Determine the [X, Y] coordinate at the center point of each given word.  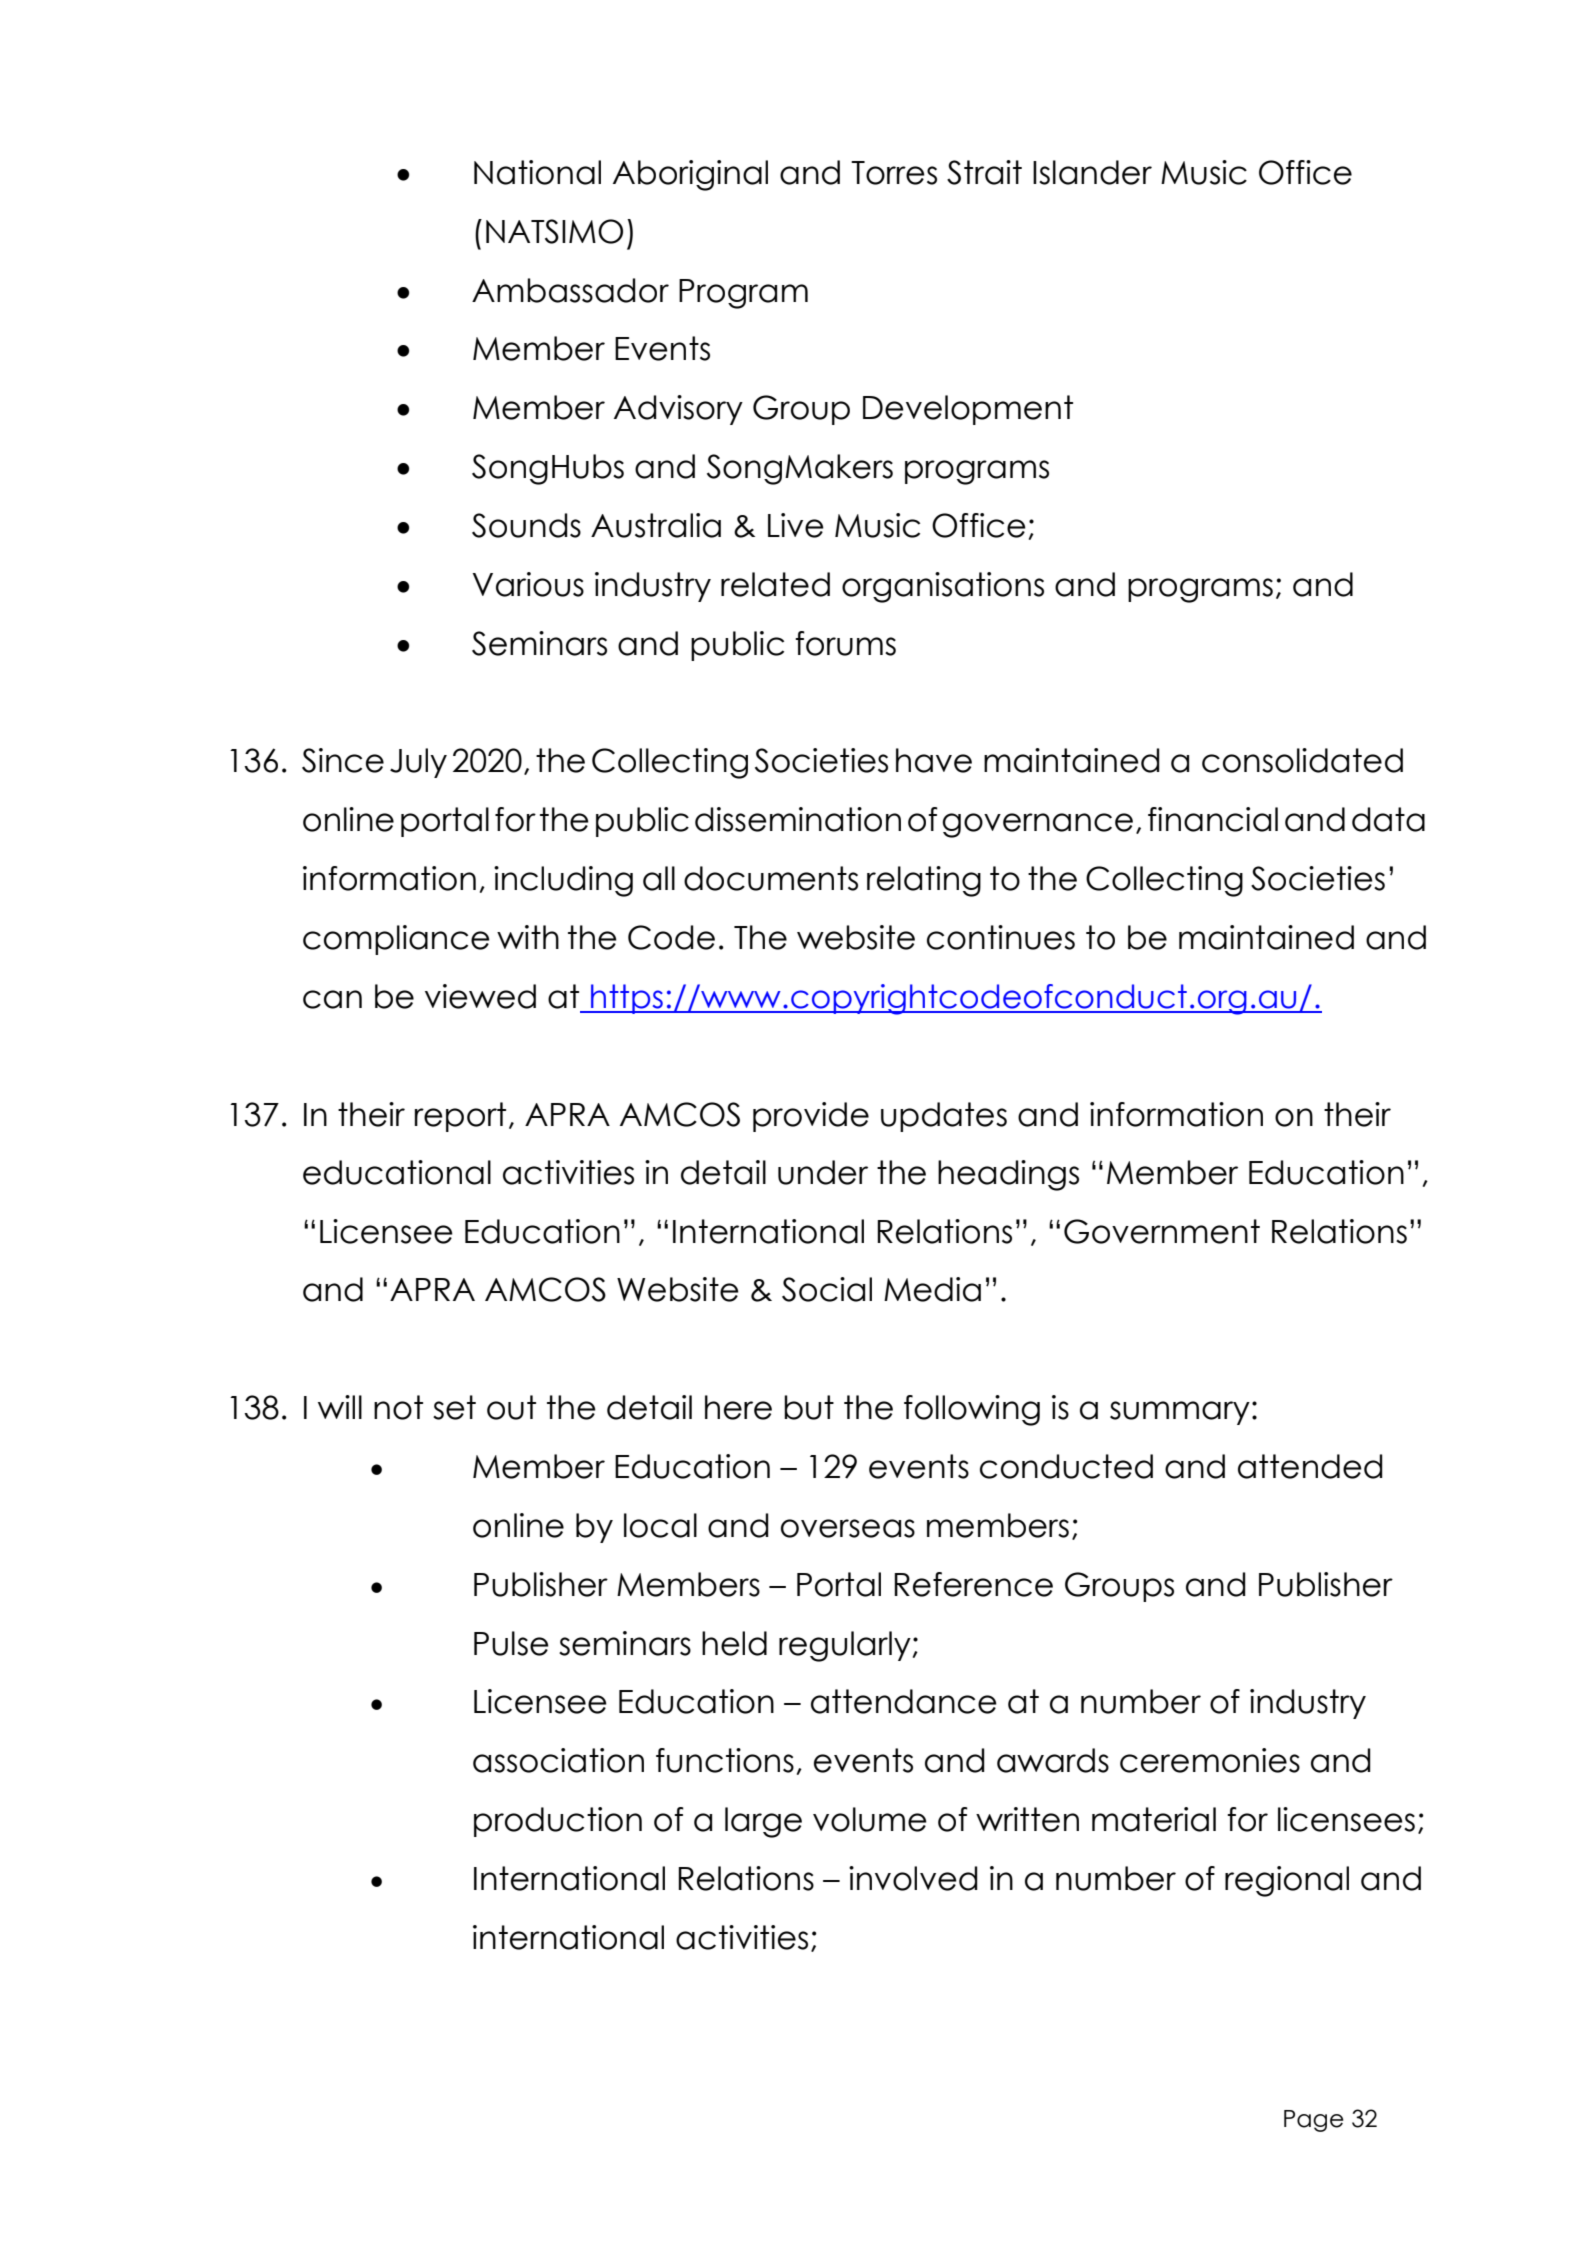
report [460, 1117]
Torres [894, 173]
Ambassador [570, 290]
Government [1162, 1231]
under [823, 1172]
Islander [1092, 172]
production [558, 1822]
